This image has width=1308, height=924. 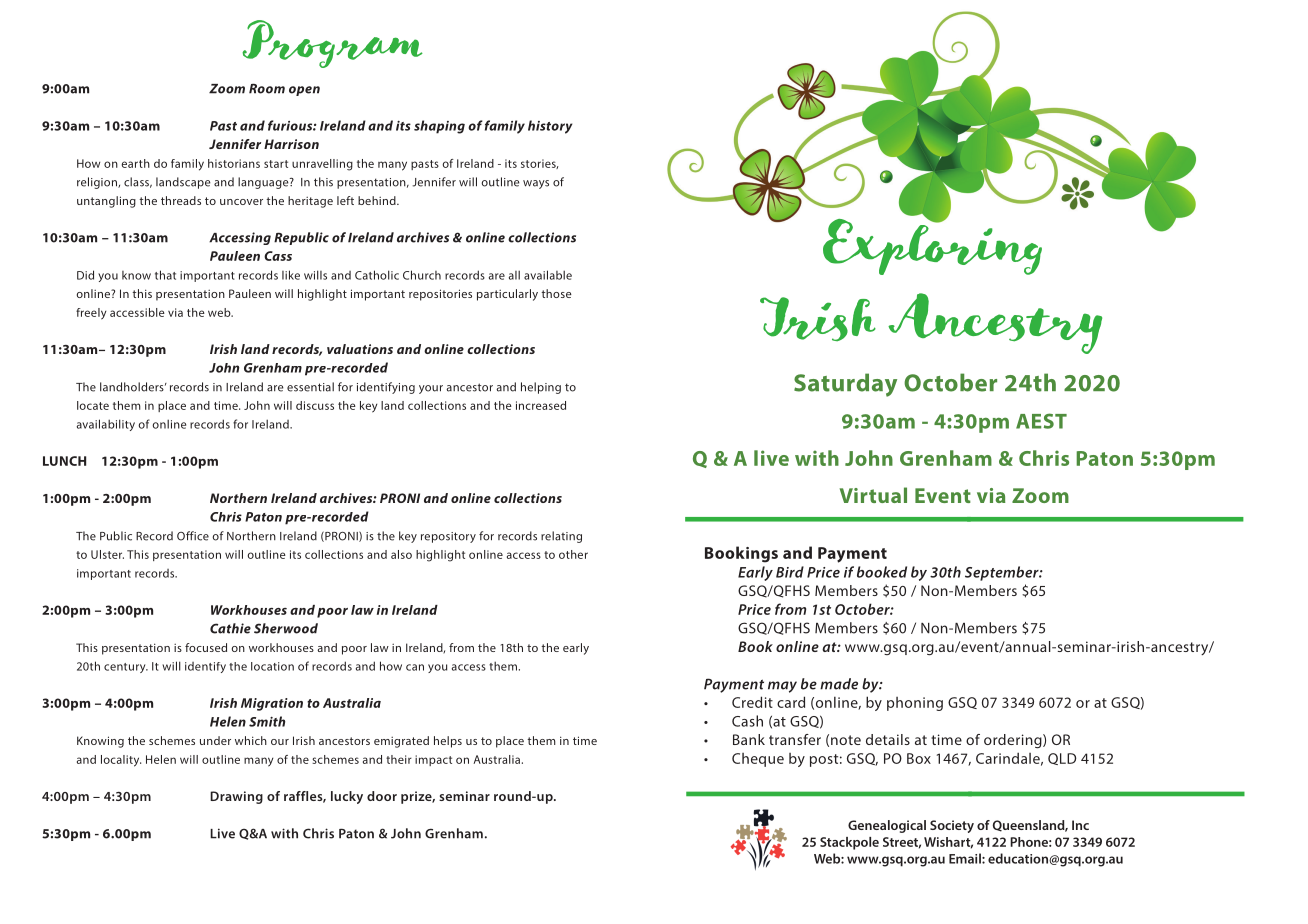 What do you see at coordinates (236, 797) in the image?
I see `Drawing` at bounding box center [236, 797].
